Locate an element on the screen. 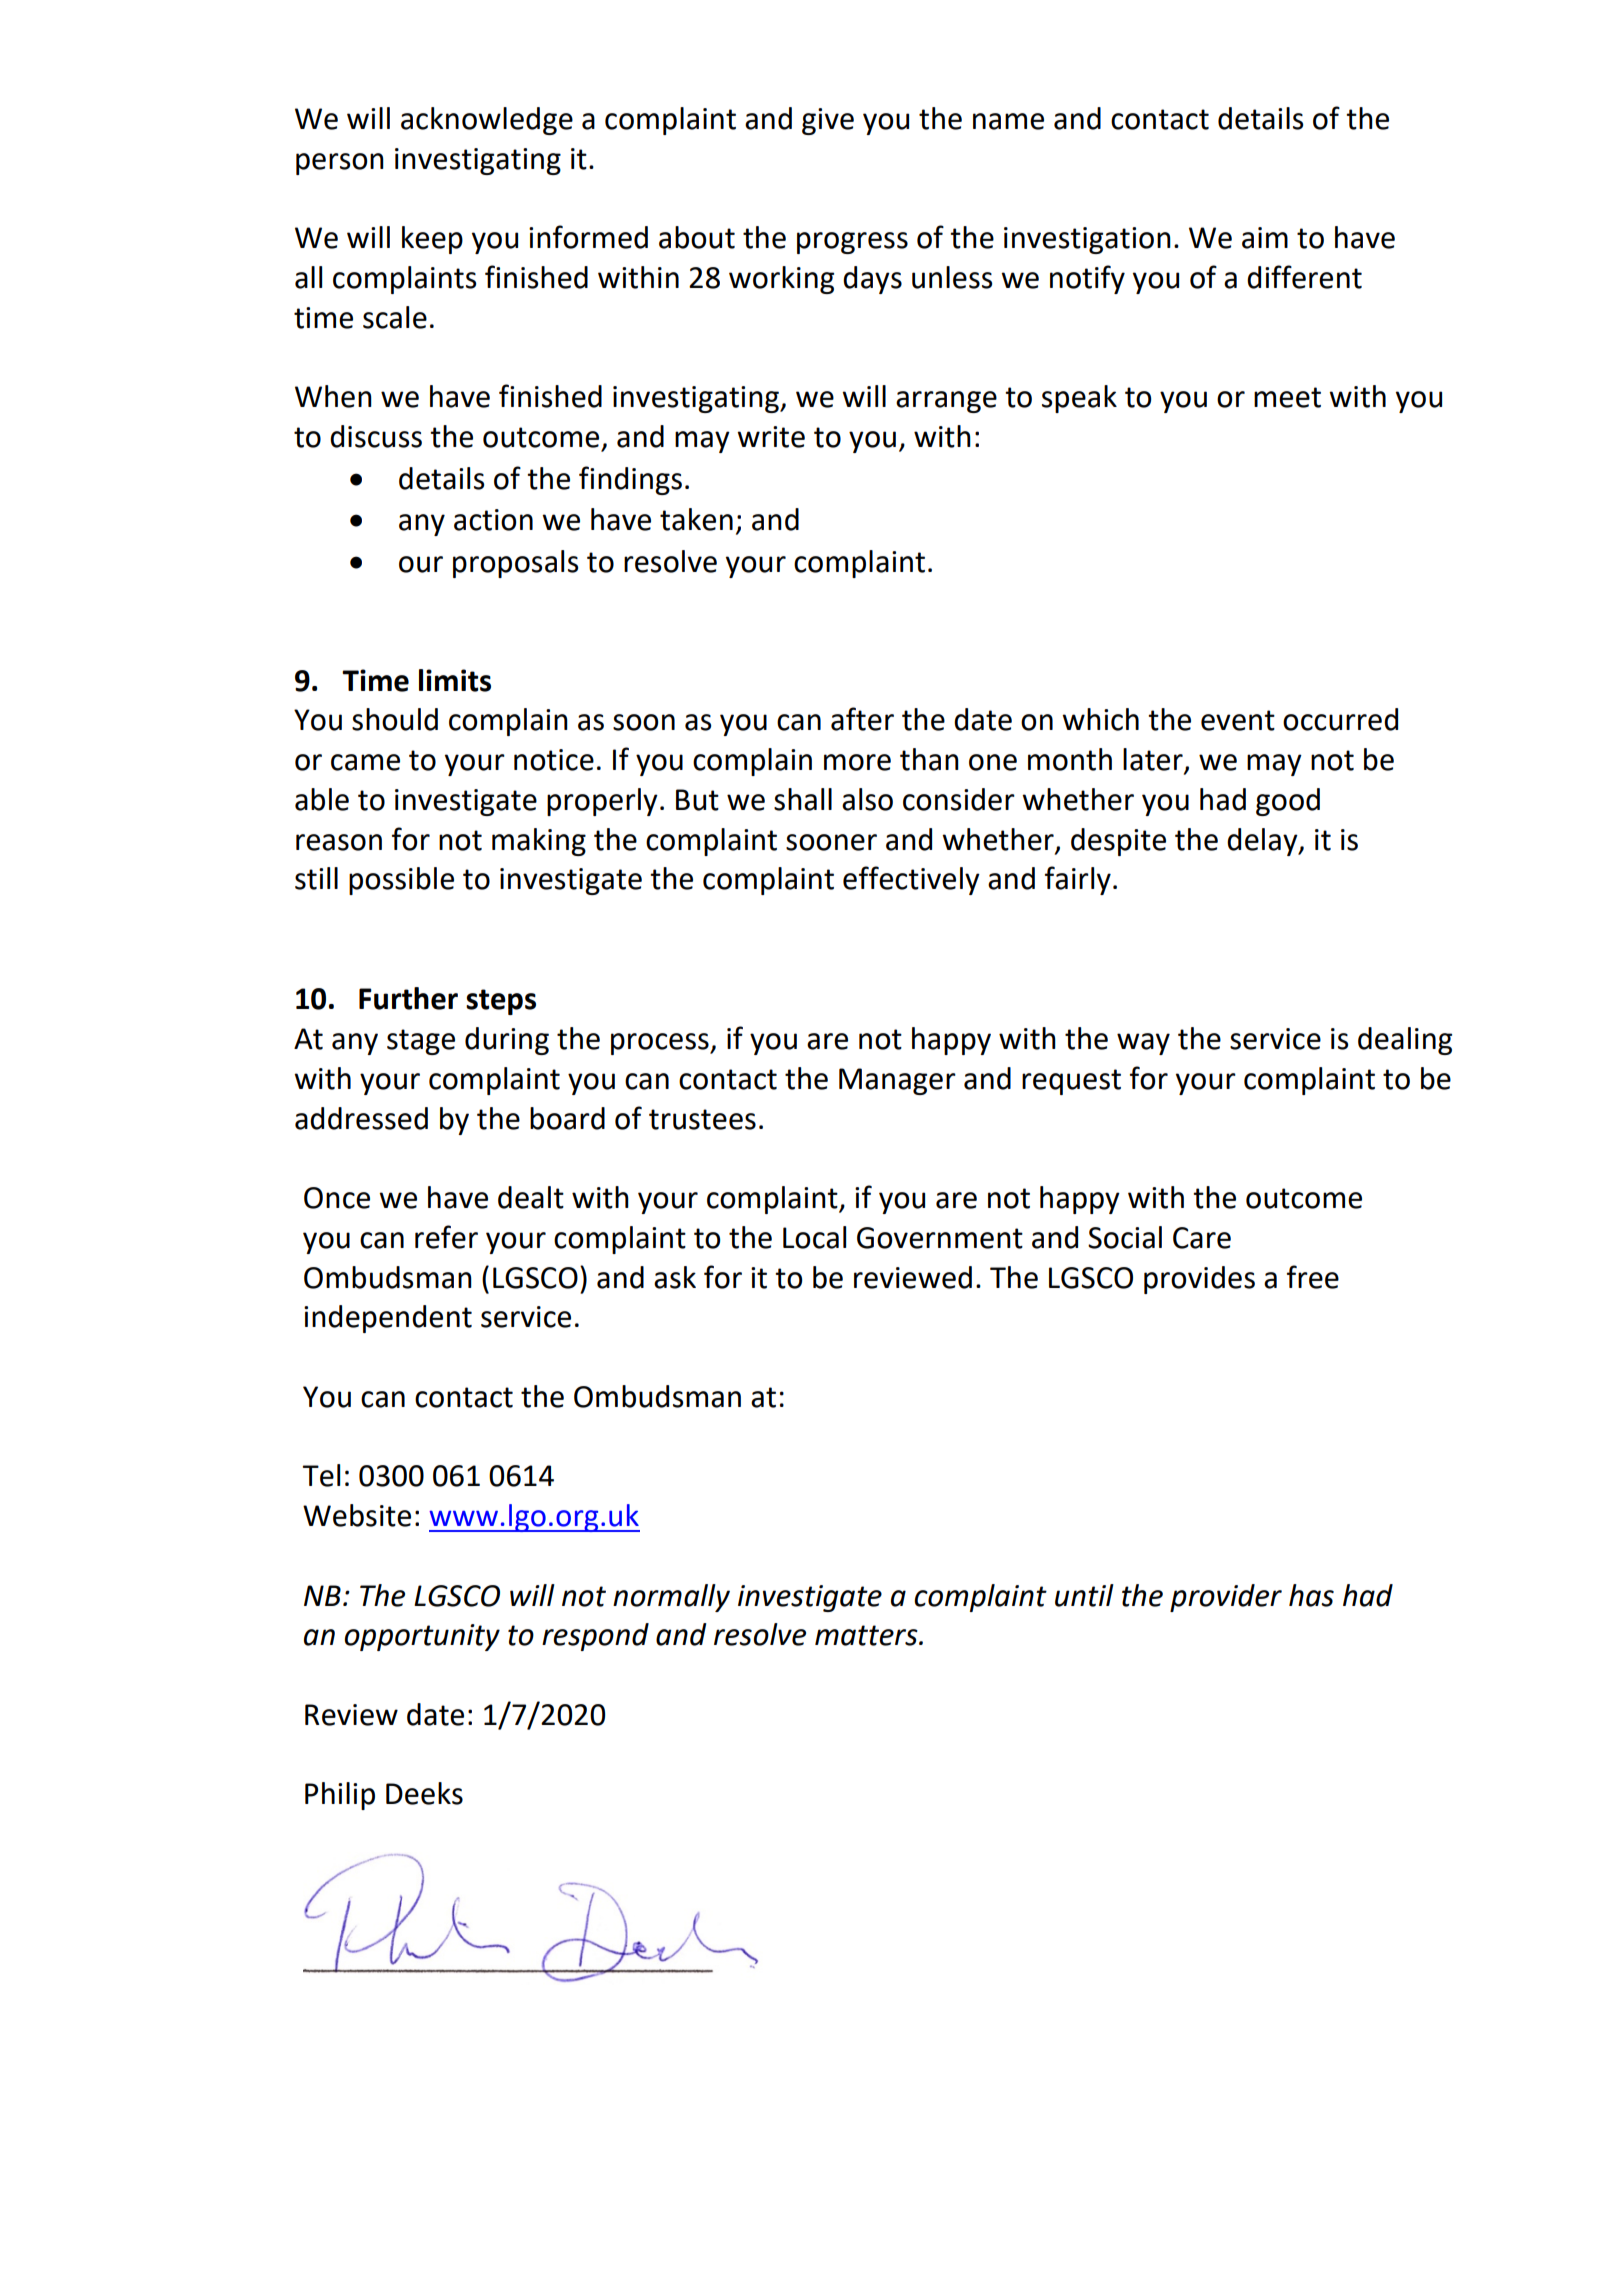  give is located at coordinates (828, 121).
